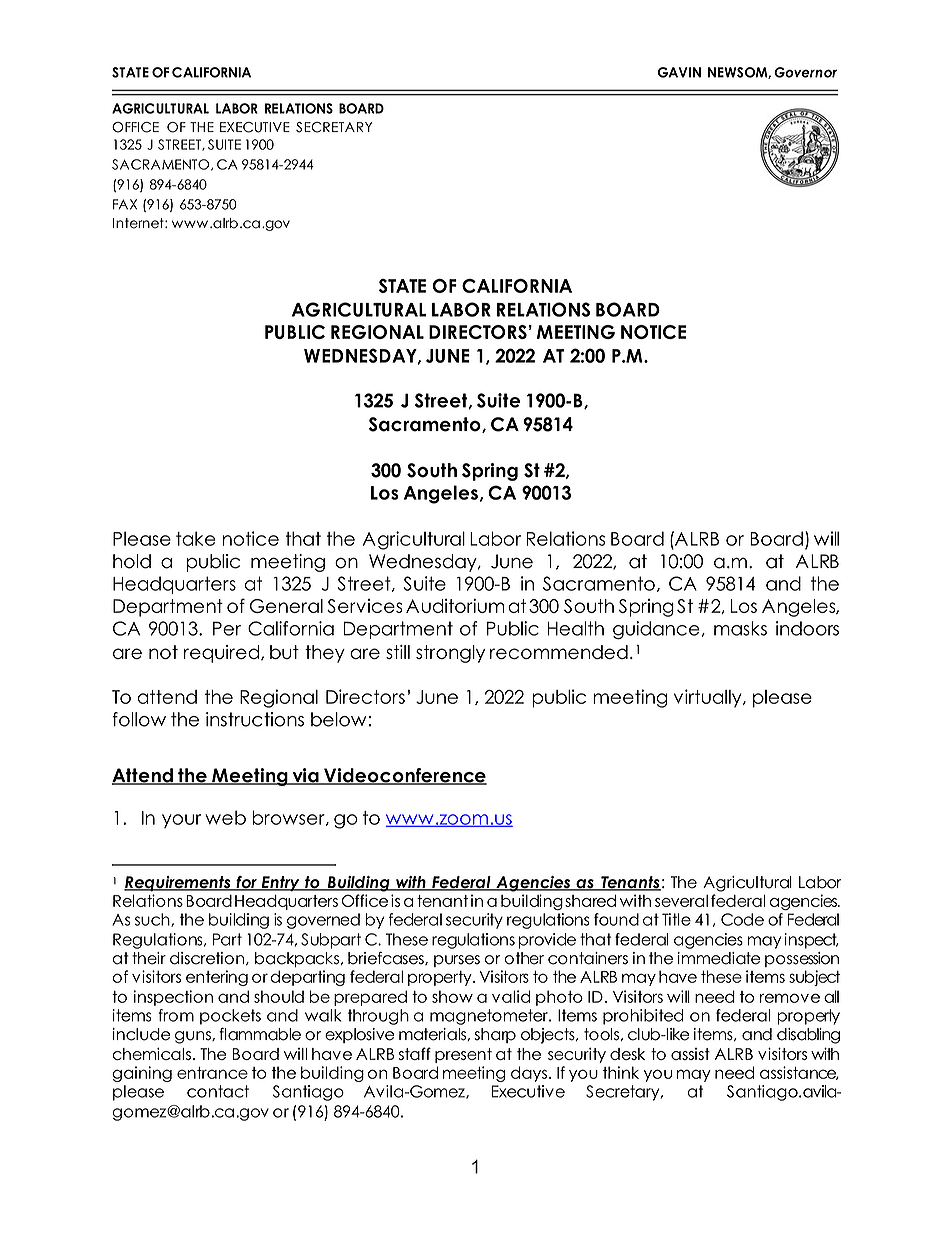 Image resolution: width=952 pixels, height=1233 pixels. Describe the element at coordinates (740, 628) in the document. I see `masks` at that location.
